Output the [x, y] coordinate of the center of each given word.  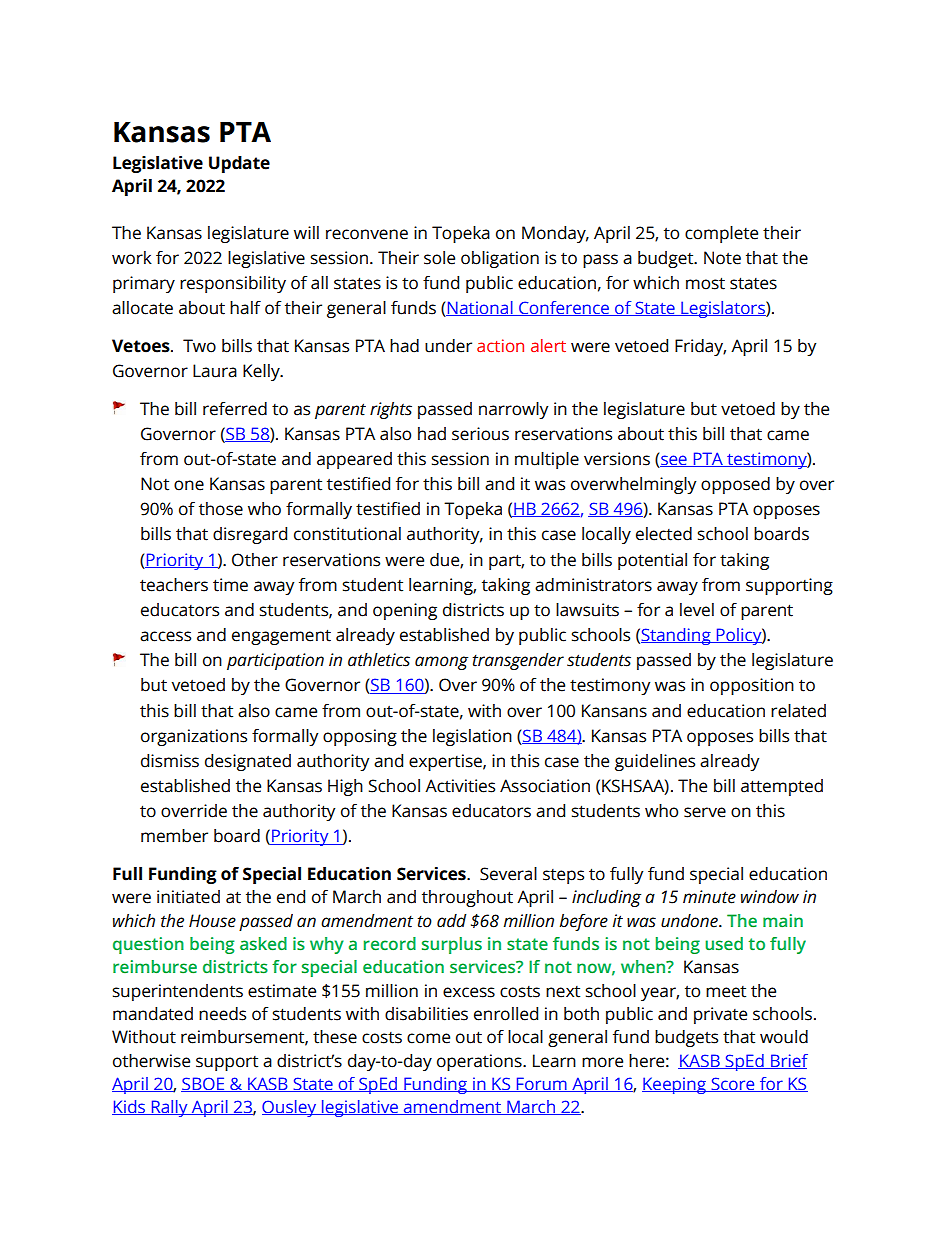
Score [733, 1084]
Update [239, 164]
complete [721, 234]
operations [480, 1062]
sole [439, 258]
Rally [169, 1108]
